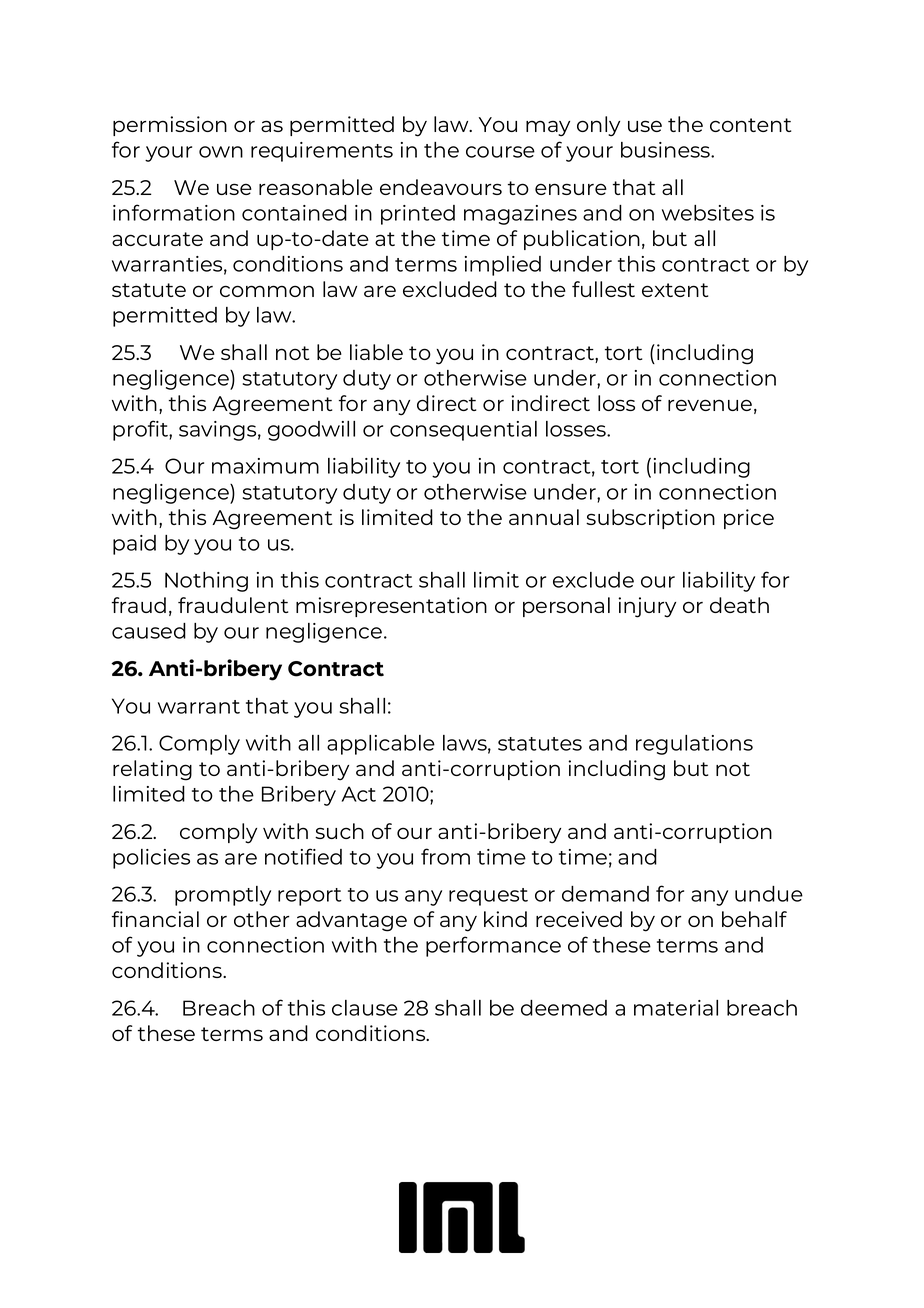  Describe the element at coordinates (381, 745) in the screenshot. I see `applicable` at that location.
